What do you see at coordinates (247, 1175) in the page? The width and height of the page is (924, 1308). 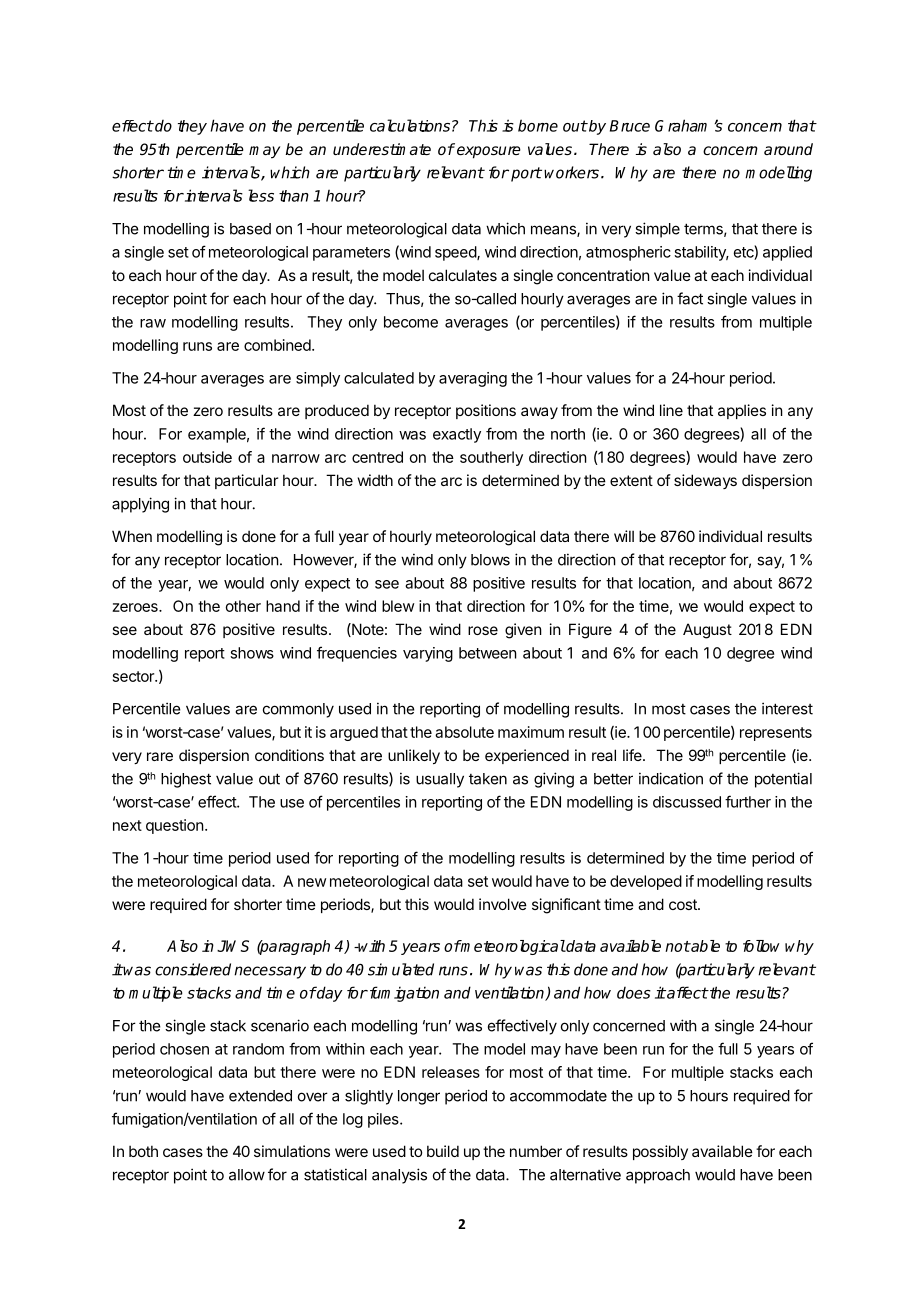 I see `allow` at bounding box center [247, 1175].
